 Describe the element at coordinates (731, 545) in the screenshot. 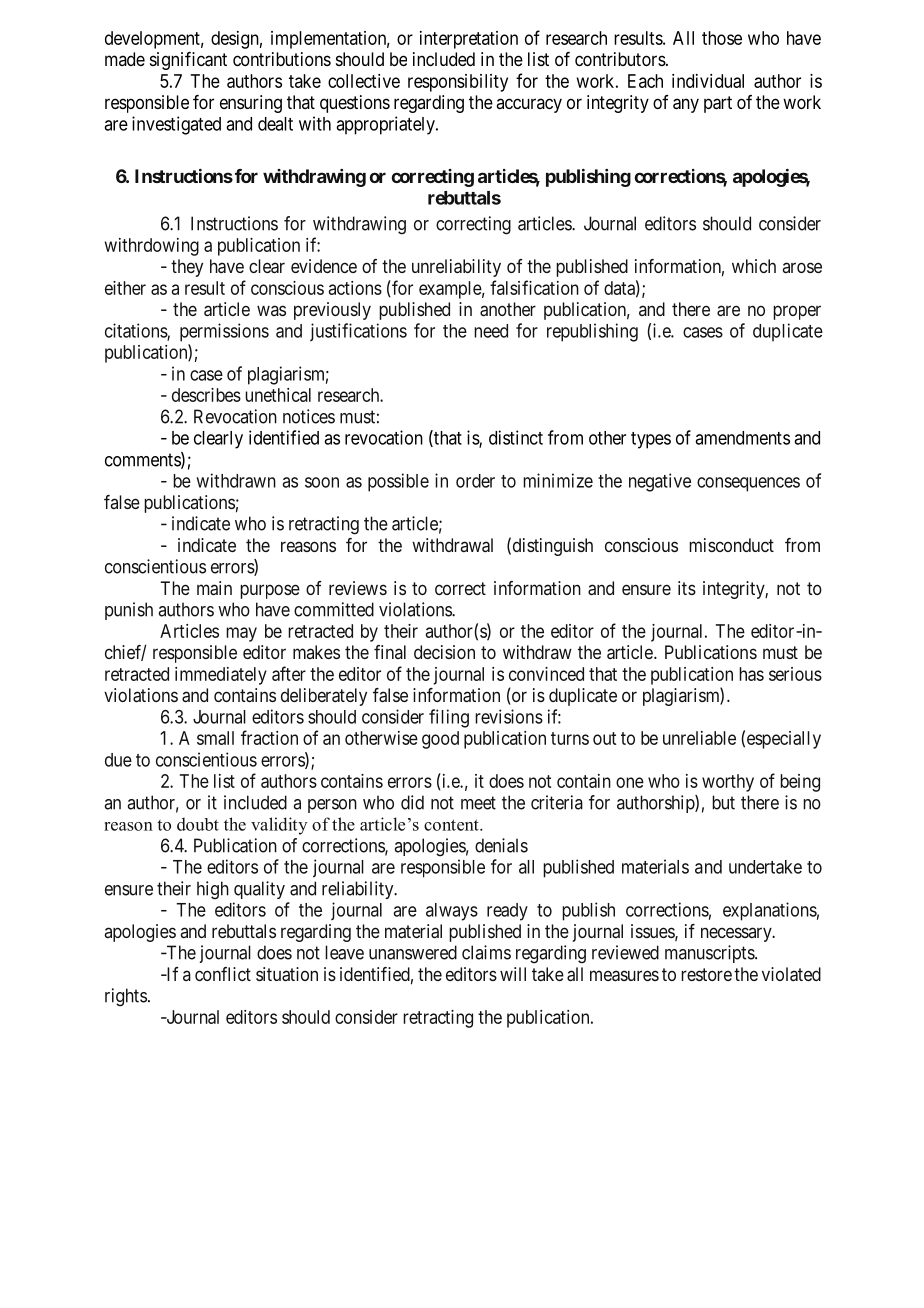

I see `misconduct` at that location.
